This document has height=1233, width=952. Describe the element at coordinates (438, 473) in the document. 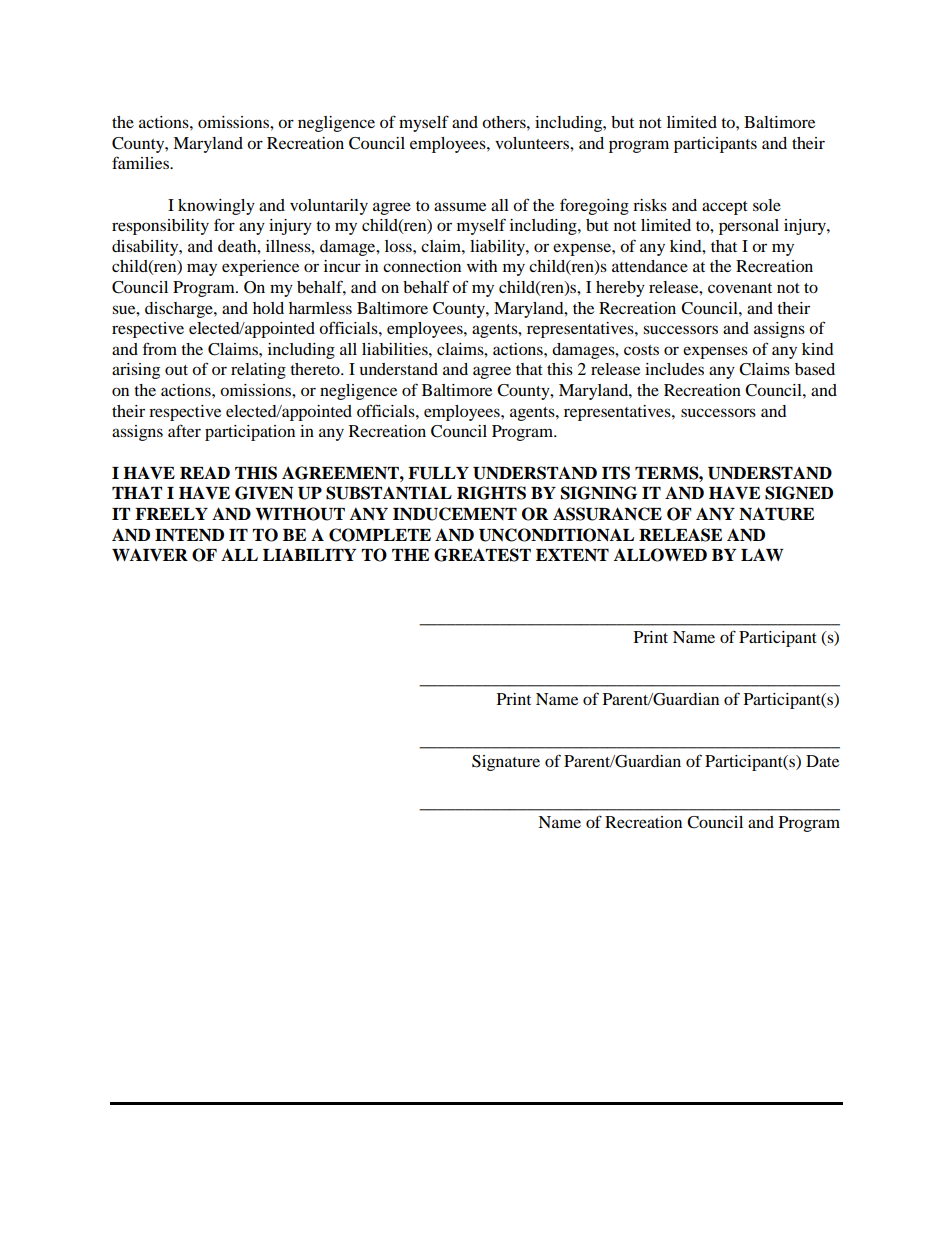

I see `FULLY` at that location.
